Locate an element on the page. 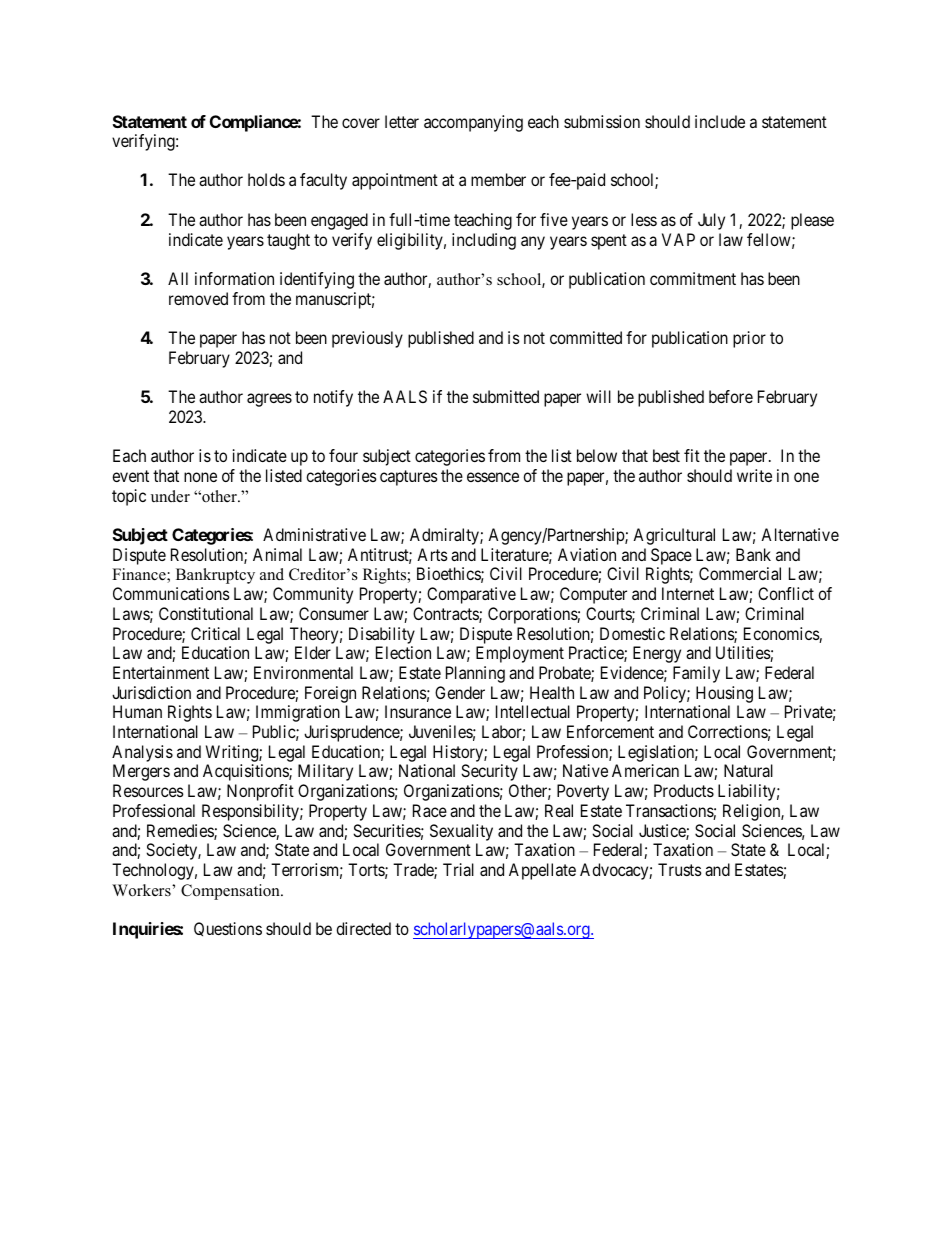 The width and height of the image is (952, 1233). include is located at coordinates (720, 121).
